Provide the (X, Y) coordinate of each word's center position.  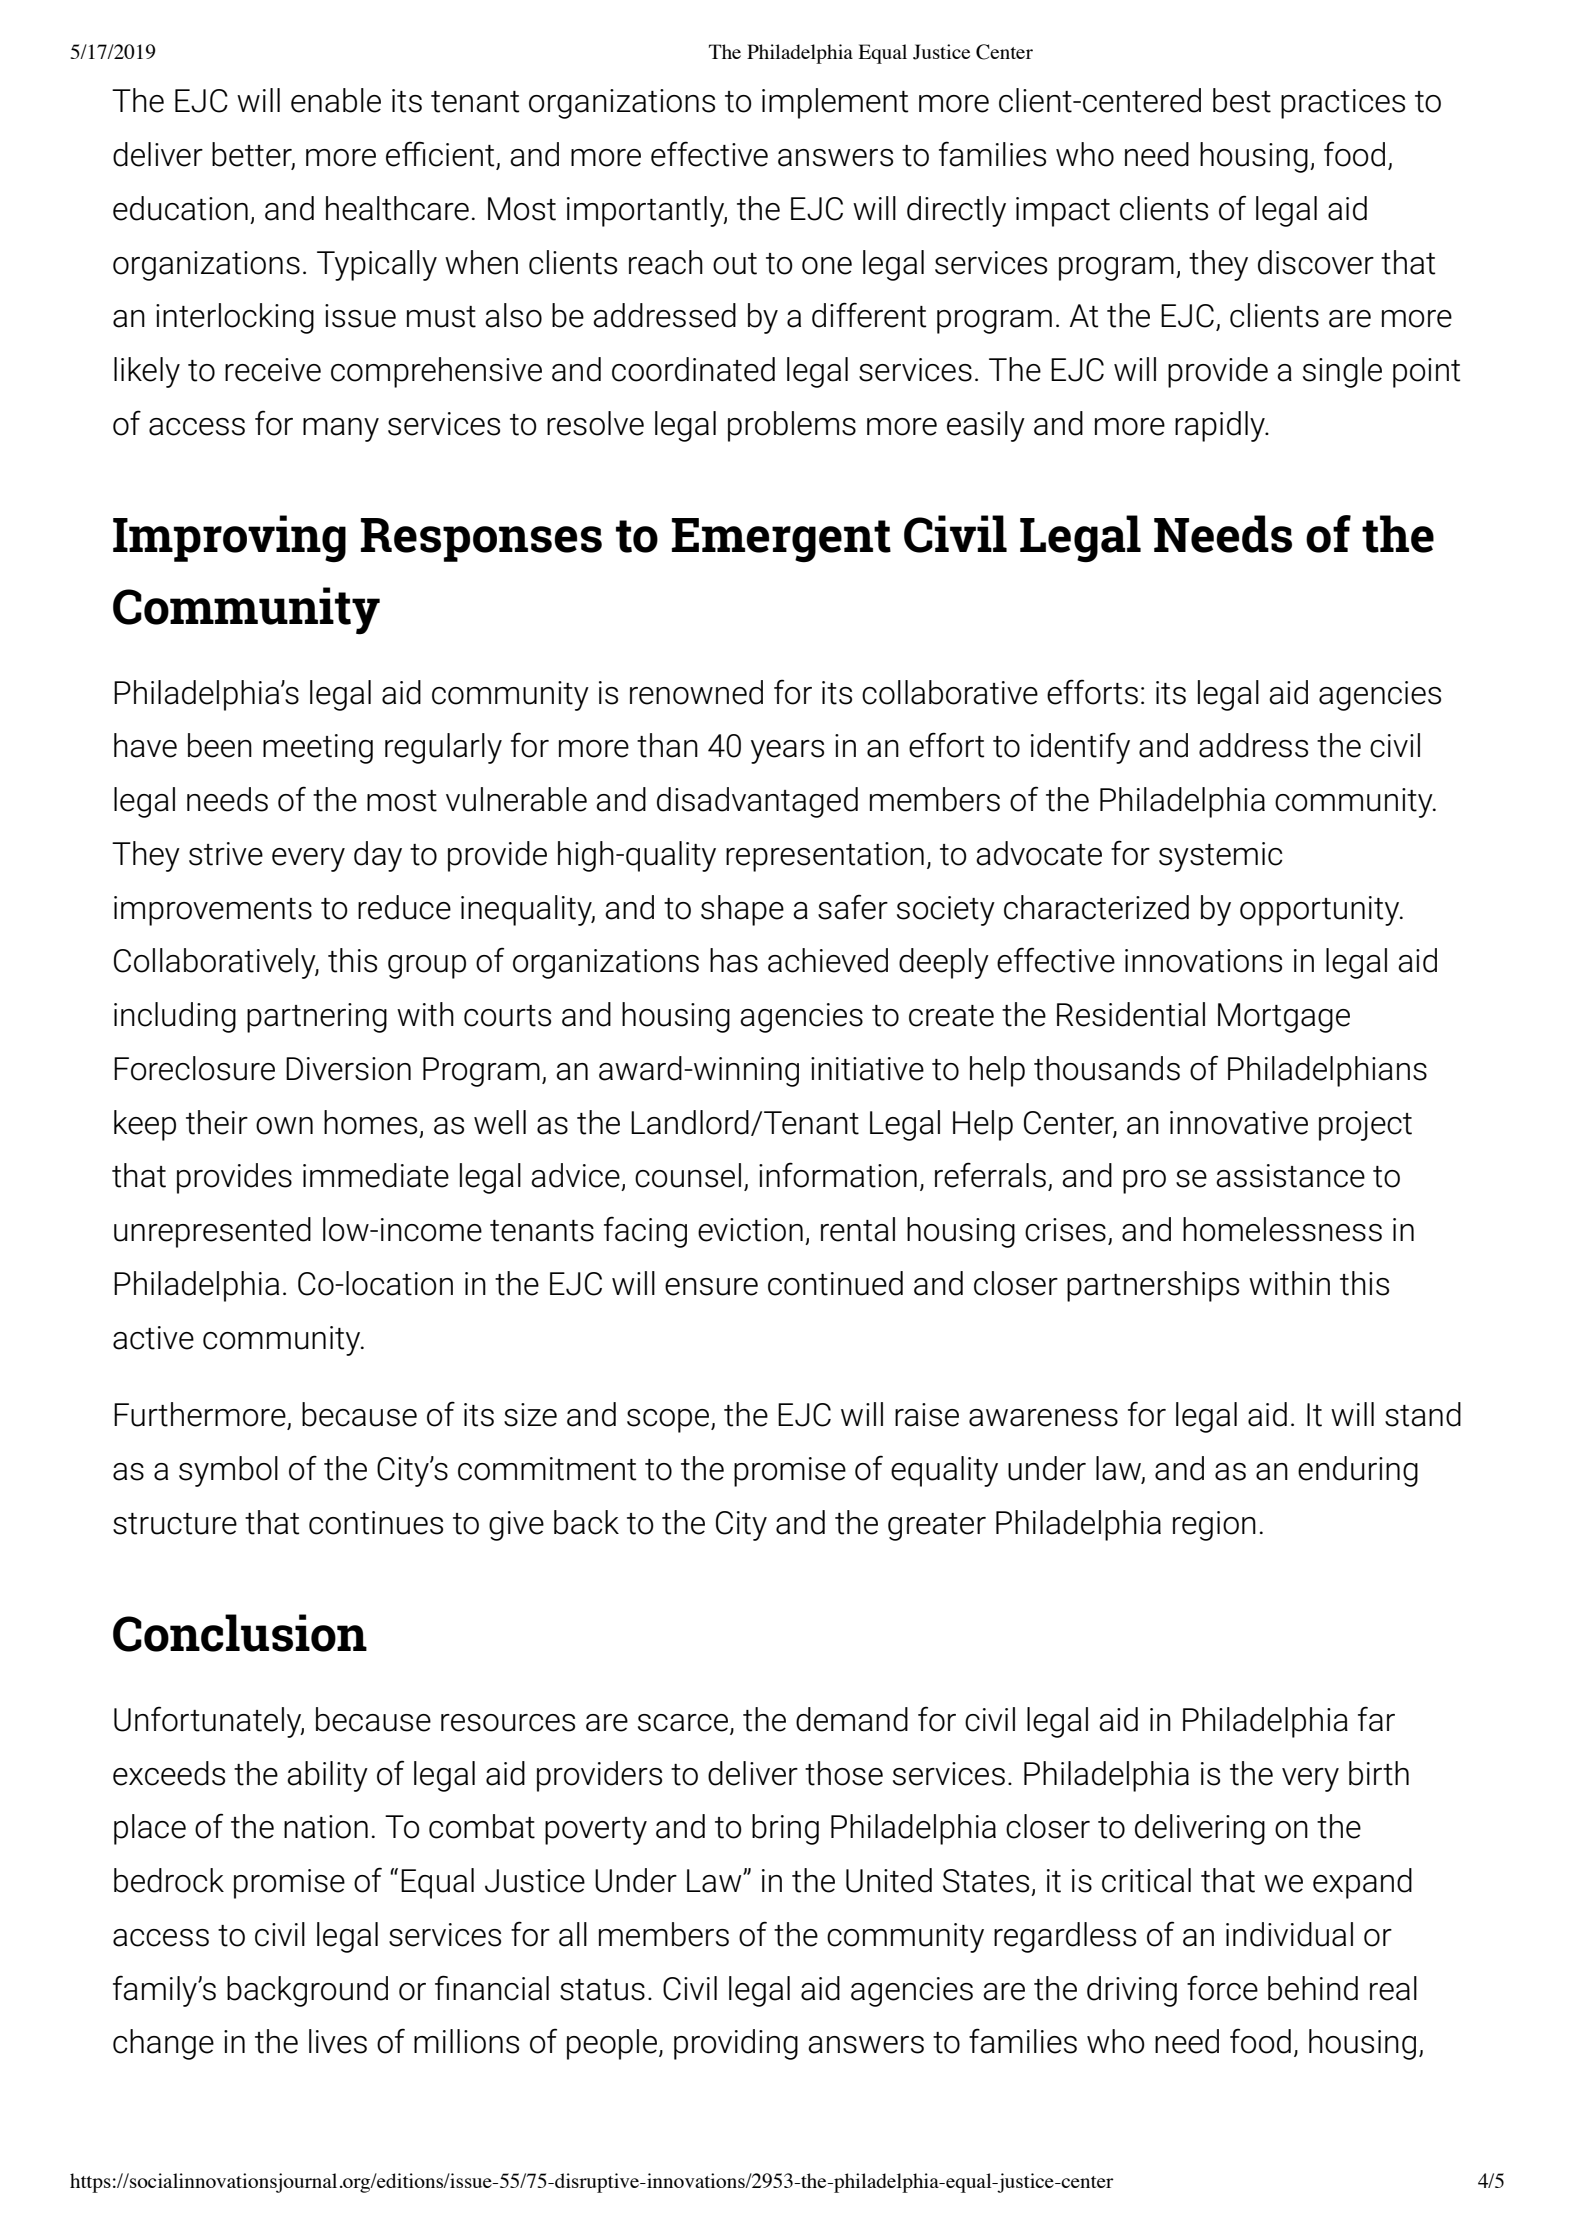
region (1214, 1526)
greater (937, 1527)
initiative (867, 1069)
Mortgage (1284, 1018)
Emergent (781, 540)
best (1242, 100)
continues (376, 1523)
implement (835, 103)
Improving (229, 539)
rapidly (1221, 426)
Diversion (348, 1069)
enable (336, 100)
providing (736, 2044)
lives (338, 2041)
